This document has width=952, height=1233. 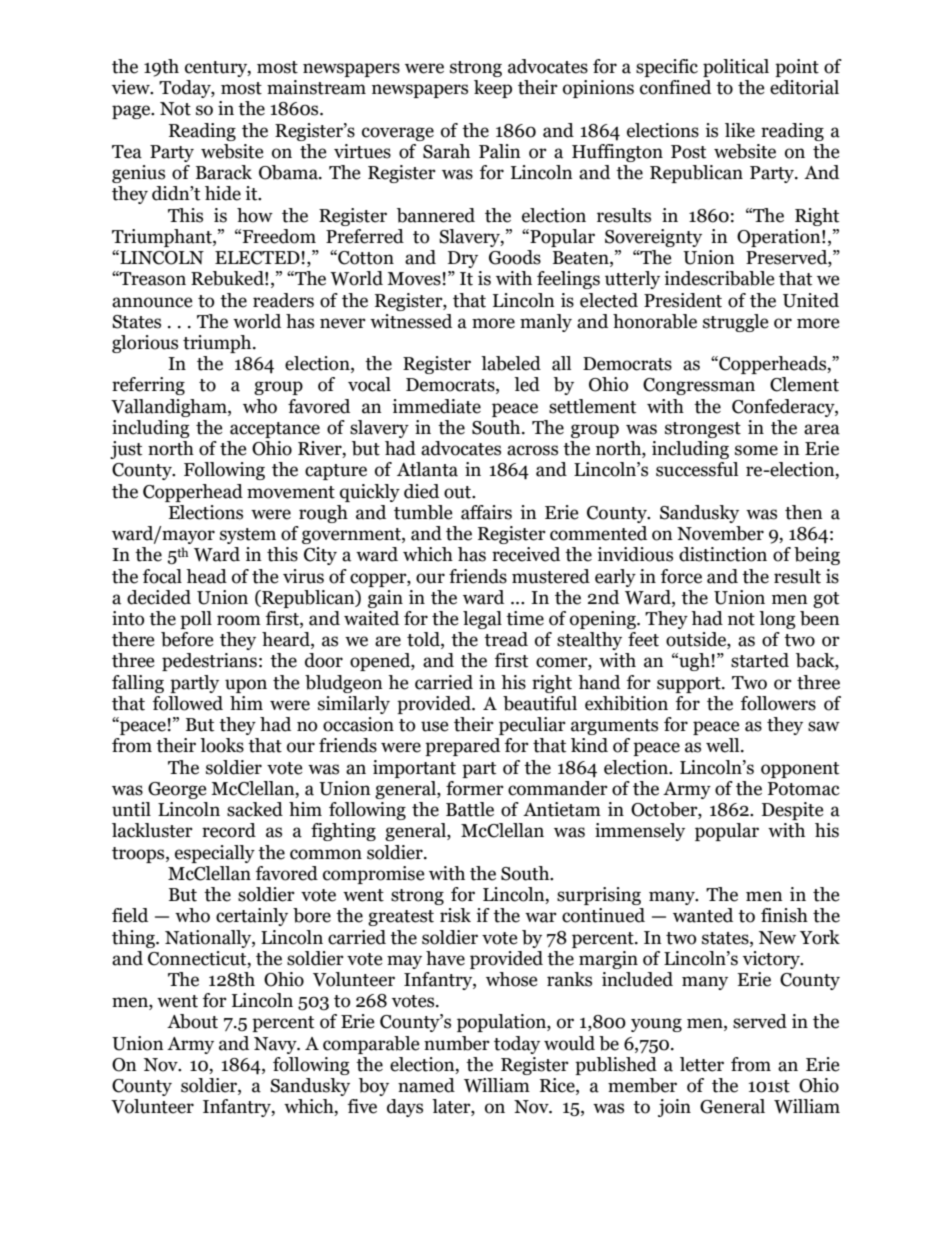 What do you see at coordinates (702, 1064) in the document?
I see `letter` at bounding box center [702, 1064].
